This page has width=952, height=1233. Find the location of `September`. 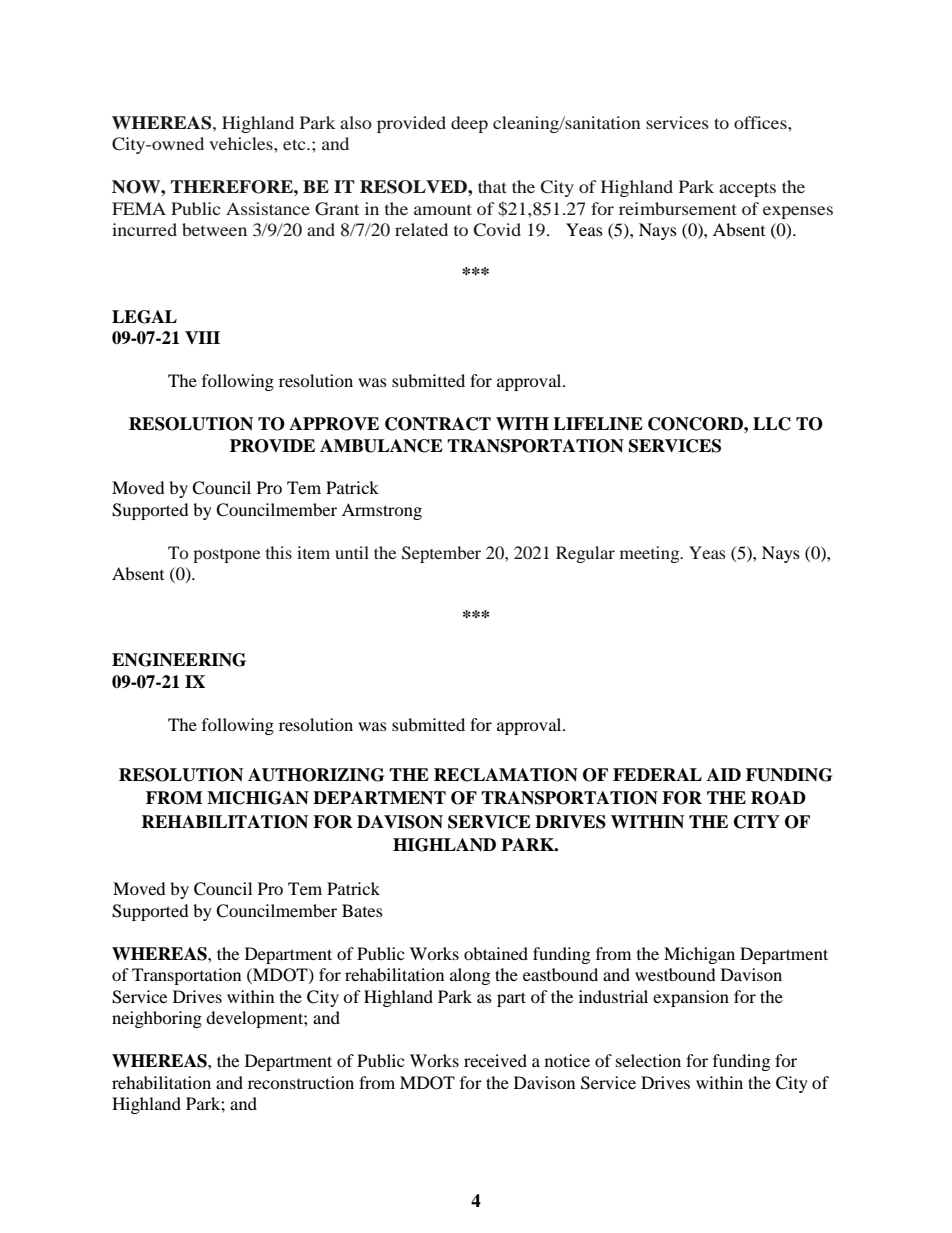

September is located at coordinates (441, 554).
